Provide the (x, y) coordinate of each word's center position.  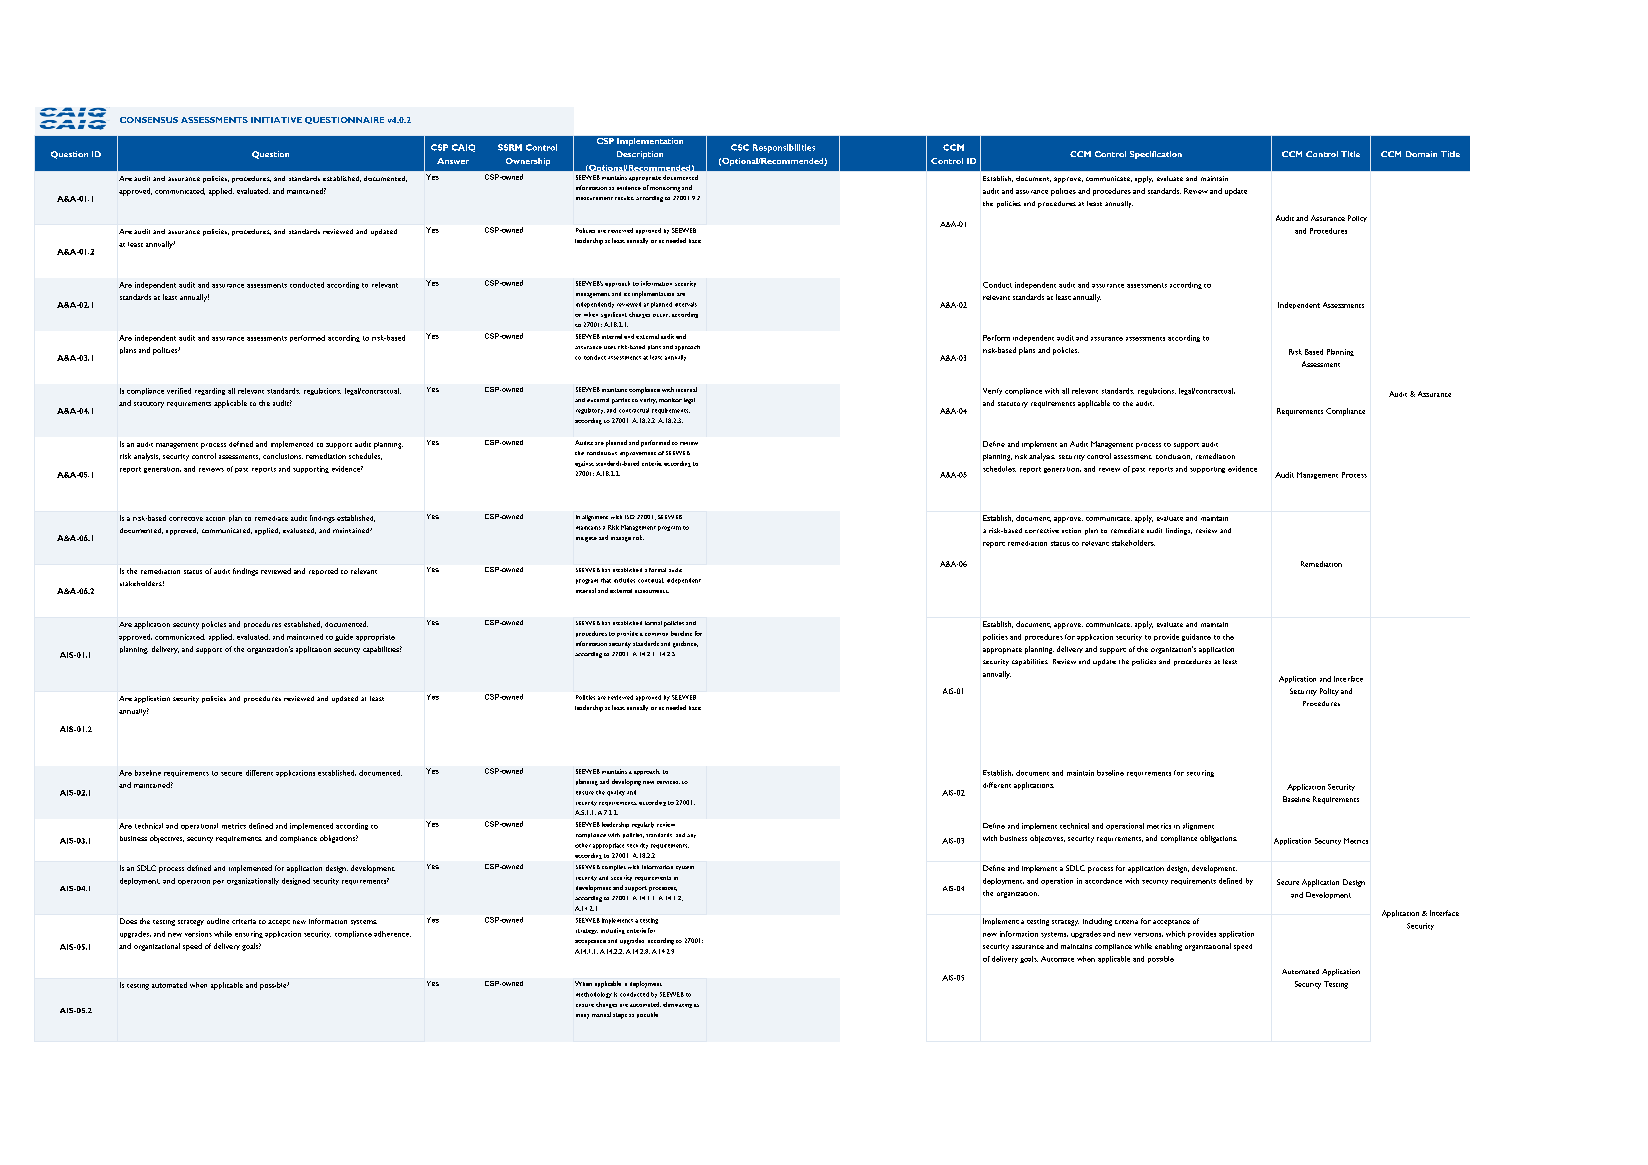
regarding (210, 391)
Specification (1156, 155)
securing (1200, 773)
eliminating (677, 1005)
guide (344, 637)
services (668, 782)
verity (648, 401)
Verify (992, 391)
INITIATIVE (276, 120)
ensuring (249, 934)
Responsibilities (784, 148)
